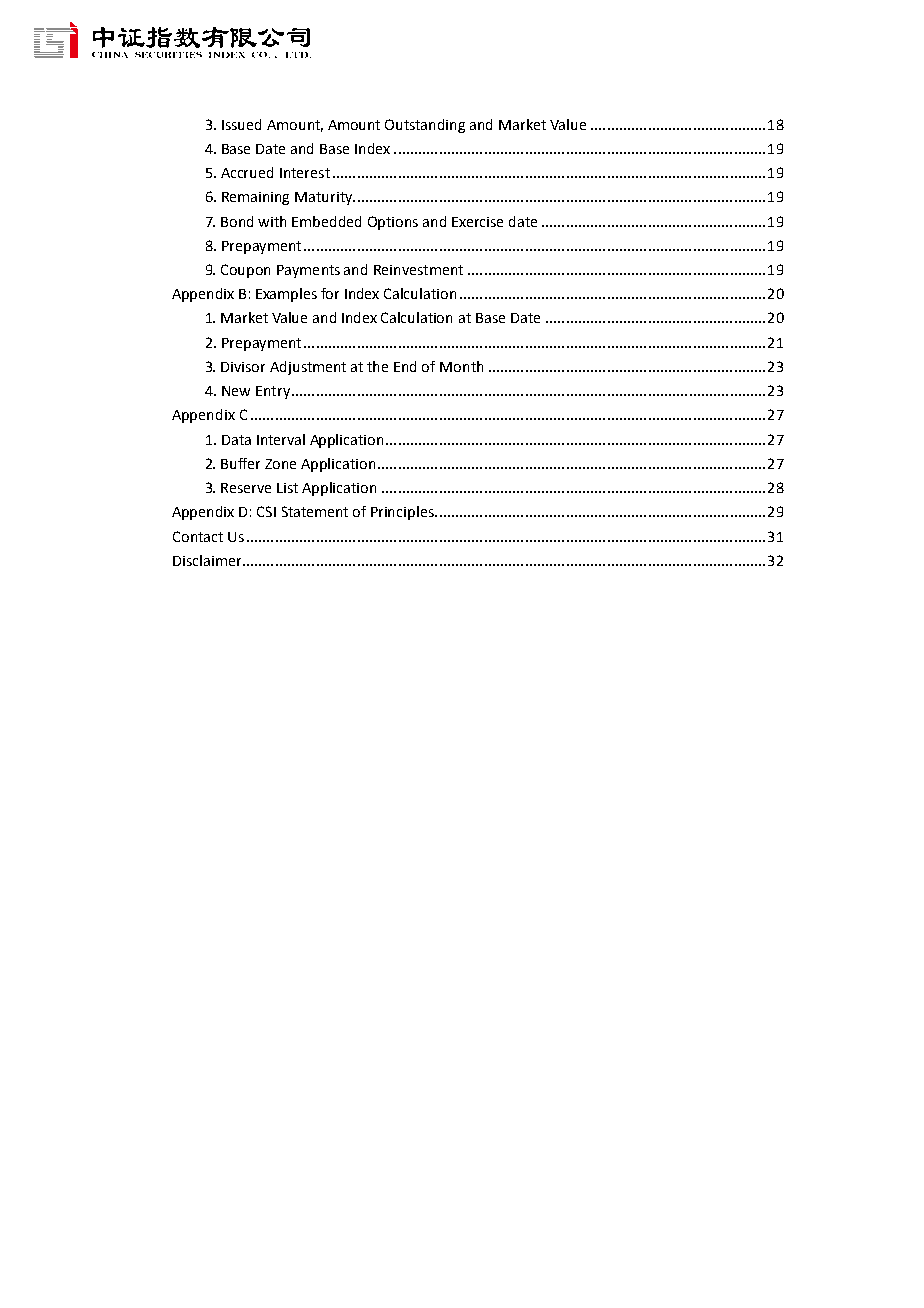 The width and height of the screenshot is (924, 1308). I want to click on List, so click(287, 488).
